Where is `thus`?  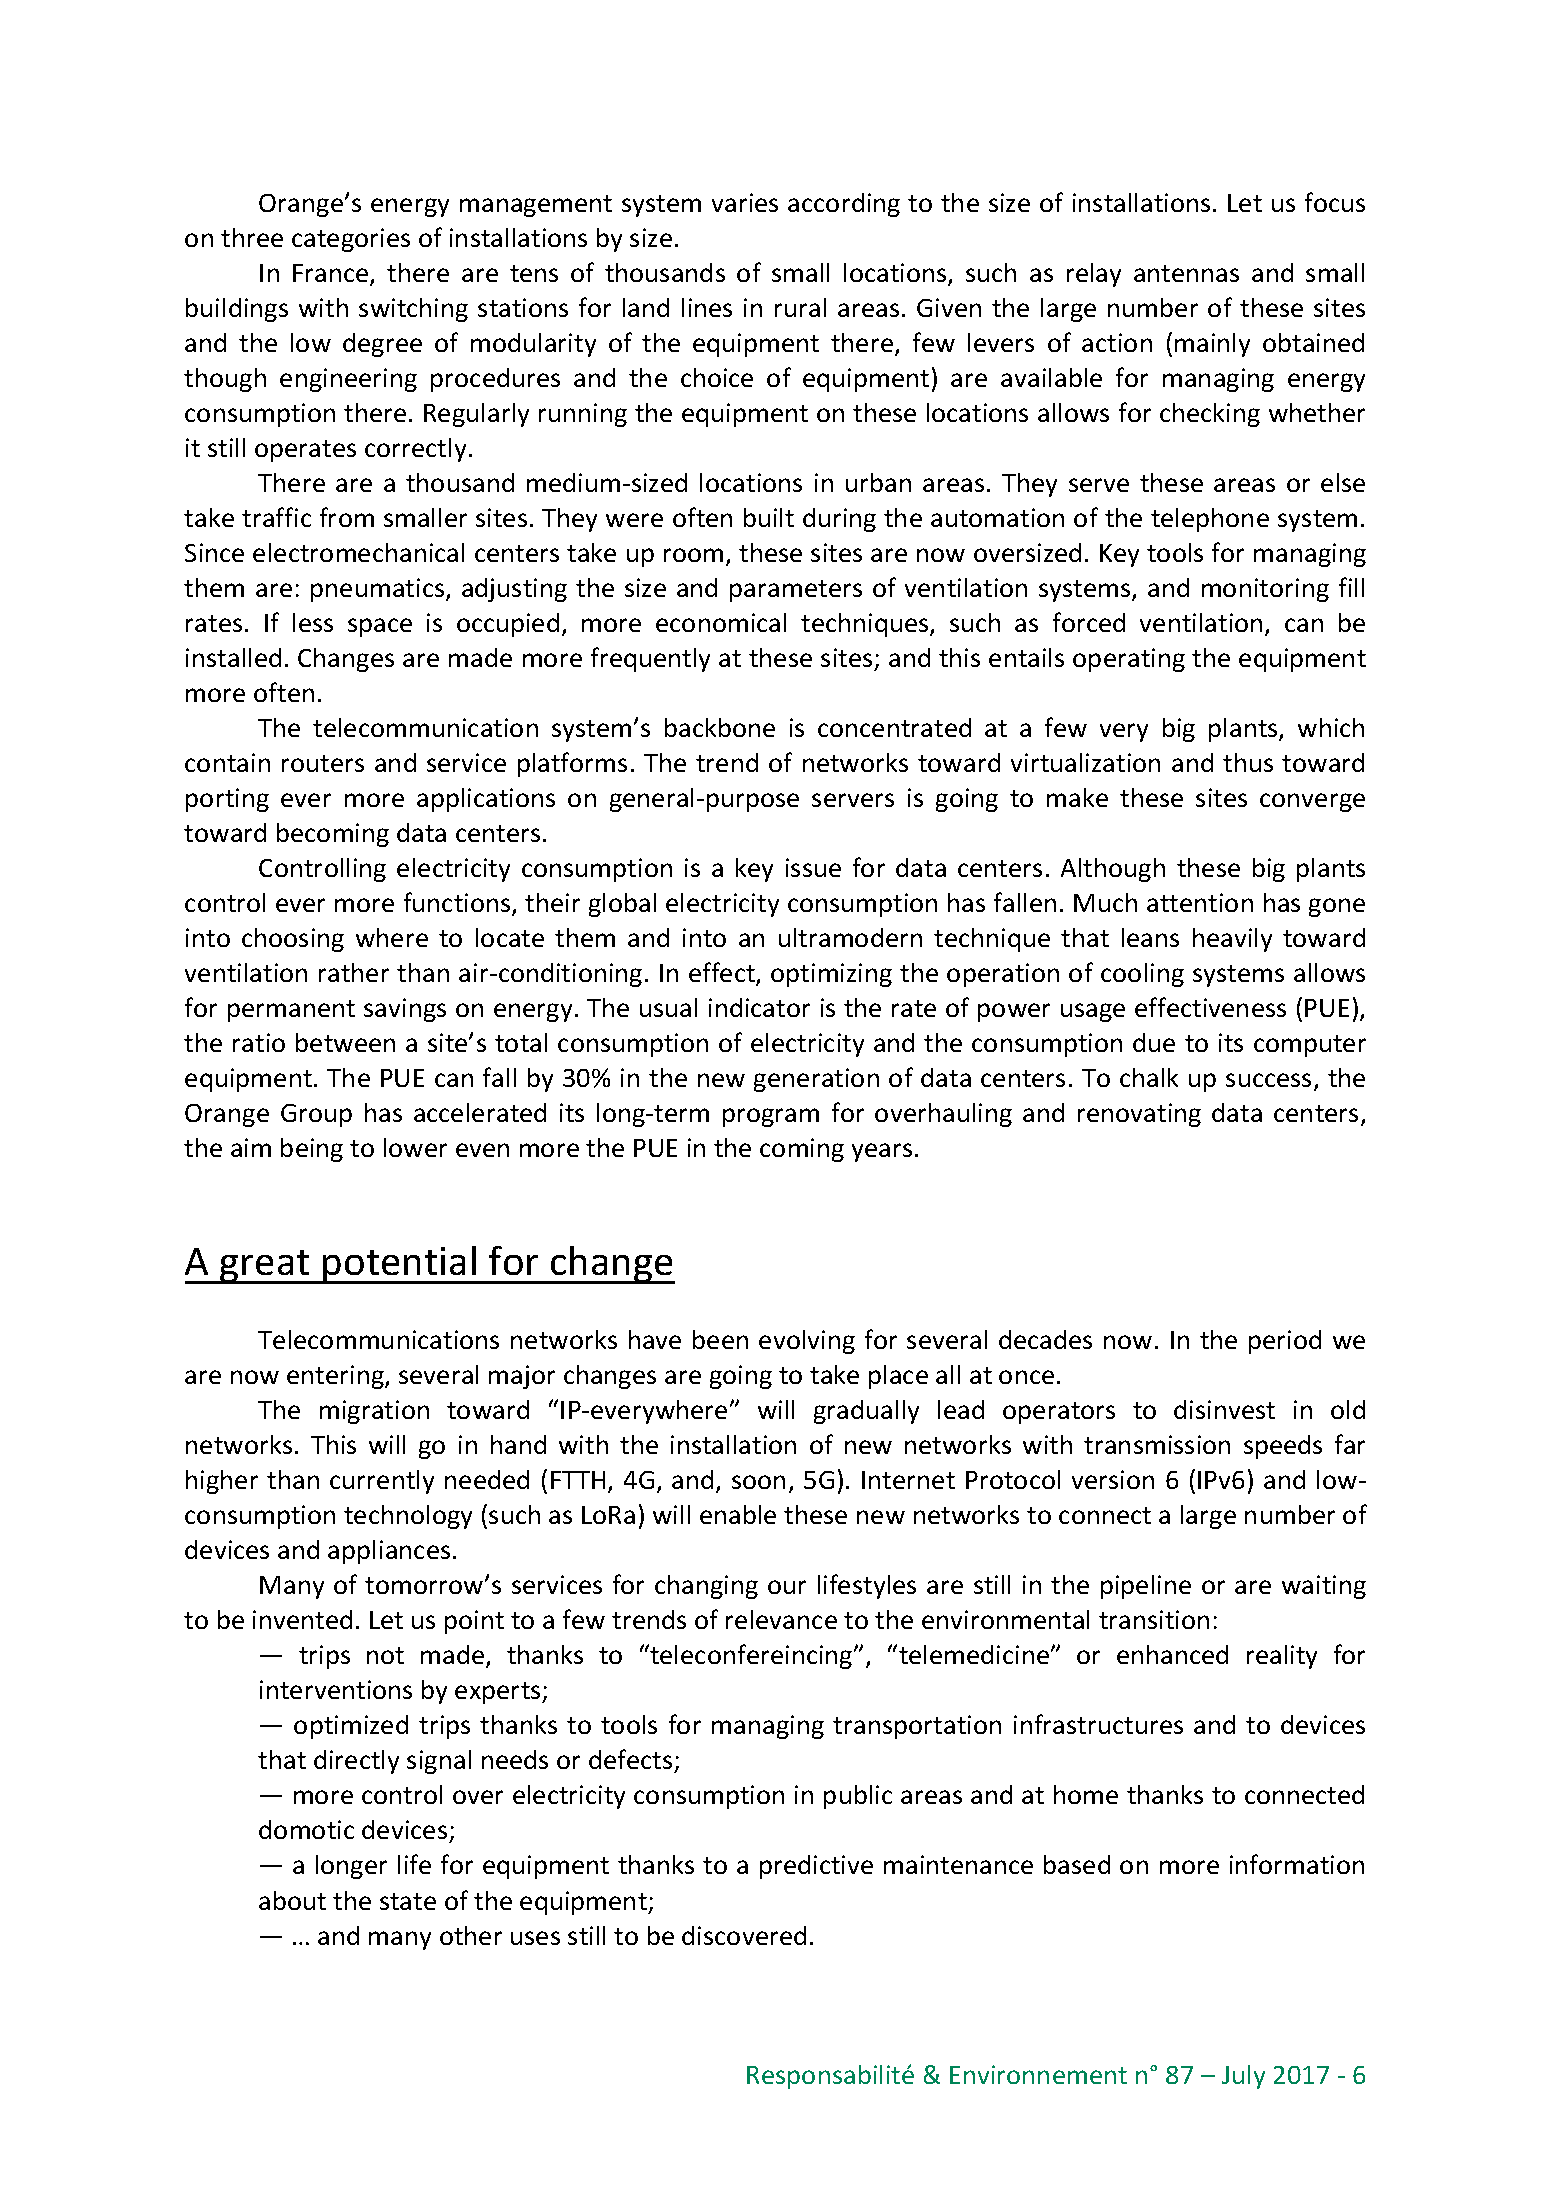
thus is located at coordinates (1248, 762).
